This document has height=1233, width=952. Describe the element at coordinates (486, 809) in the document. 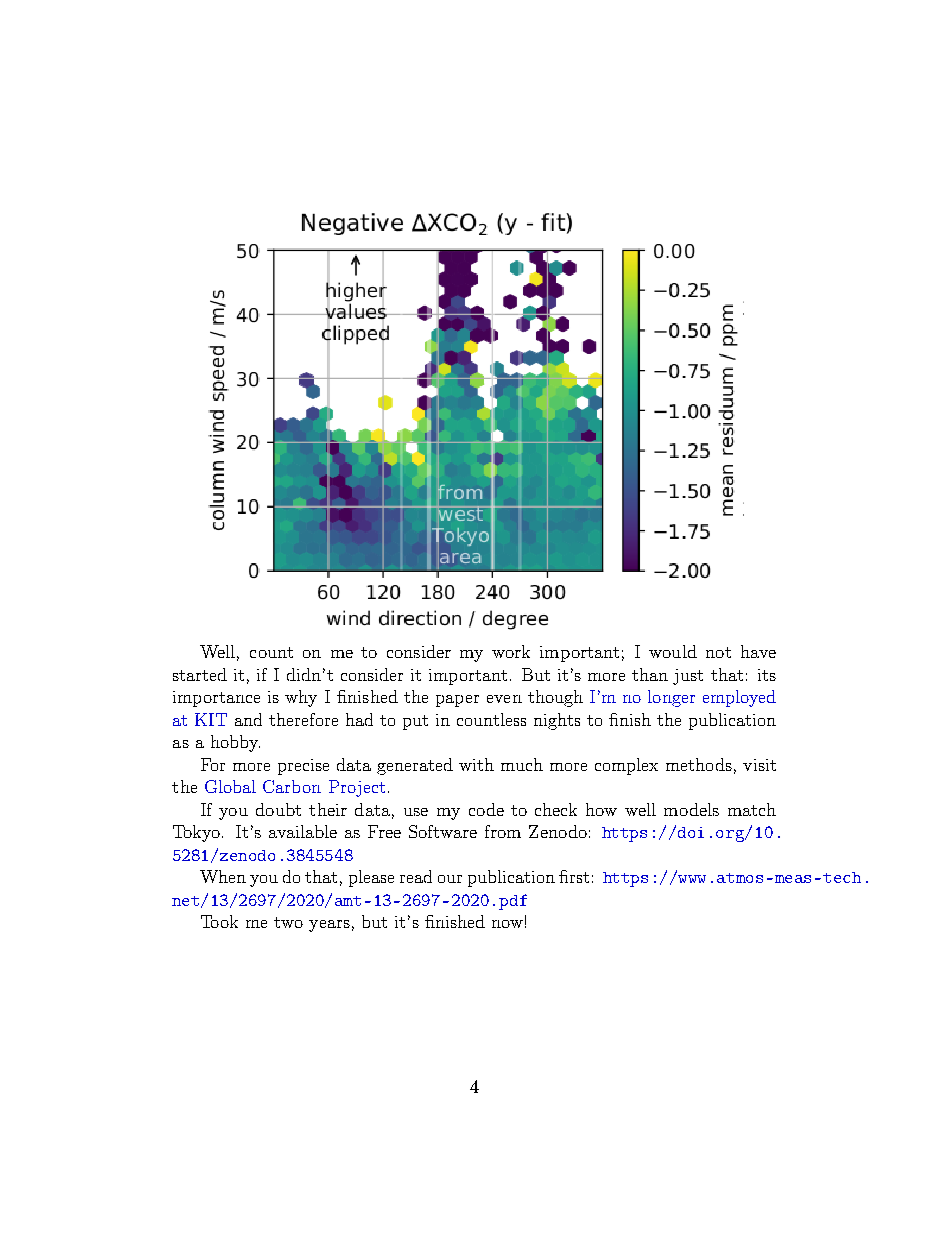

I see `code` at that location.
